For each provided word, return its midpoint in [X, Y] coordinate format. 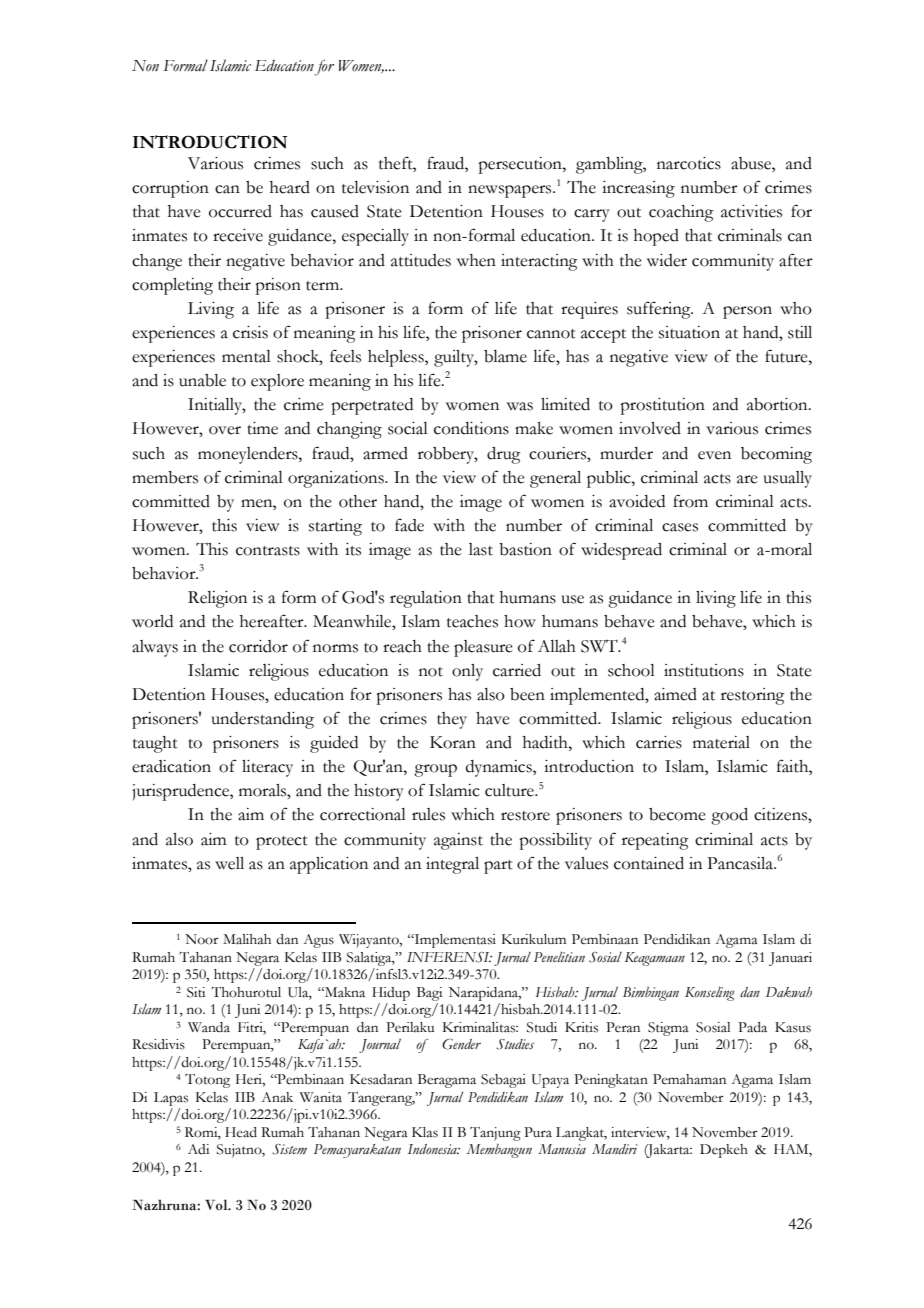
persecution [521, 165]
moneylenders [249, 455]
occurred [240, 211]
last [481, 549]
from [690, 501]
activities [751, 211]
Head [241, 1132]
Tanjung [495, 1134]
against [458, 841]
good [729, 816]
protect [282, 843]
